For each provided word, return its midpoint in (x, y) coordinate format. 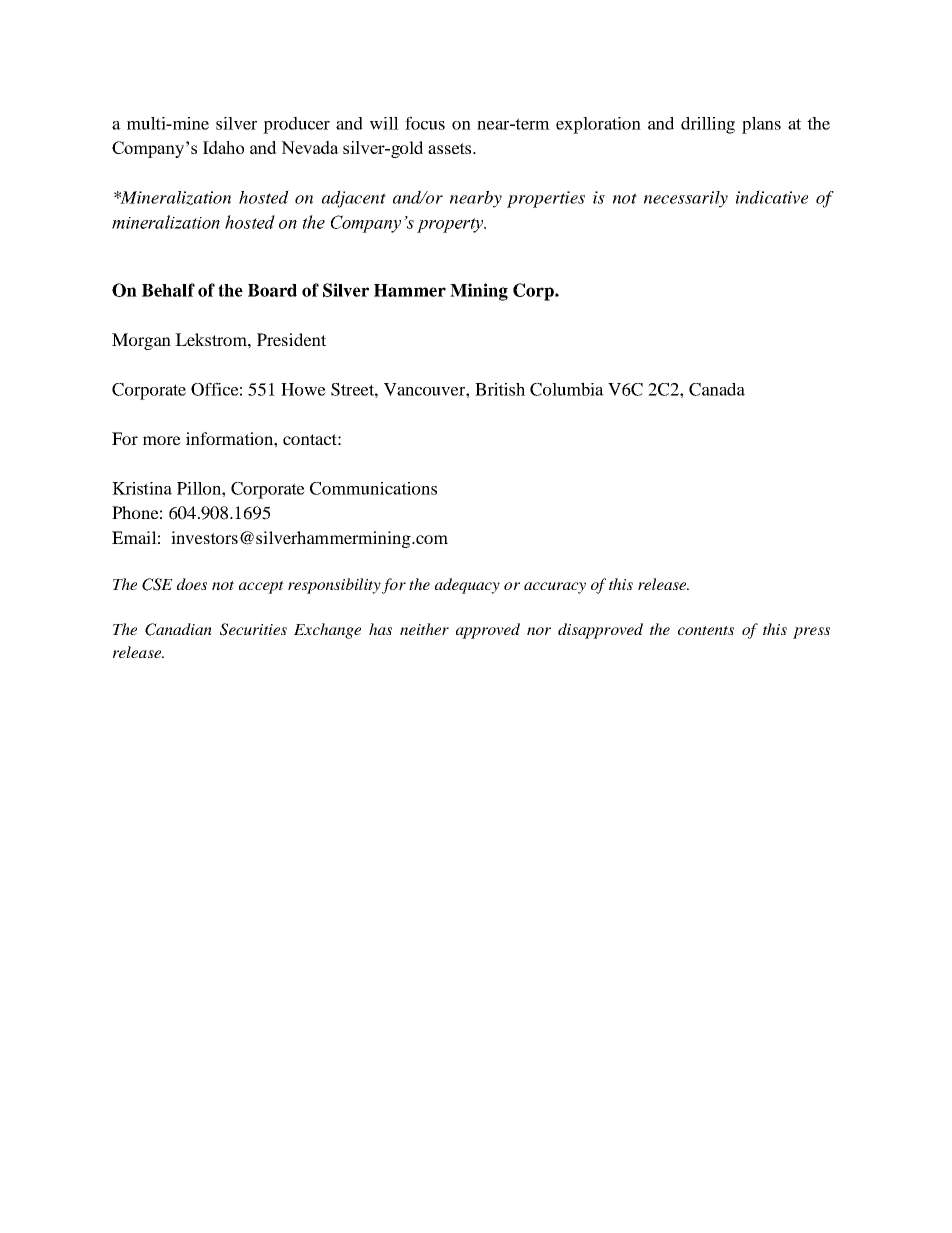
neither (424, 629)
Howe (303, 389)
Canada (717, 389)
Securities (253, 629)
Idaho (223, 147)
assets (451, 148)
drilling (708, 125)
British (500, 389)
